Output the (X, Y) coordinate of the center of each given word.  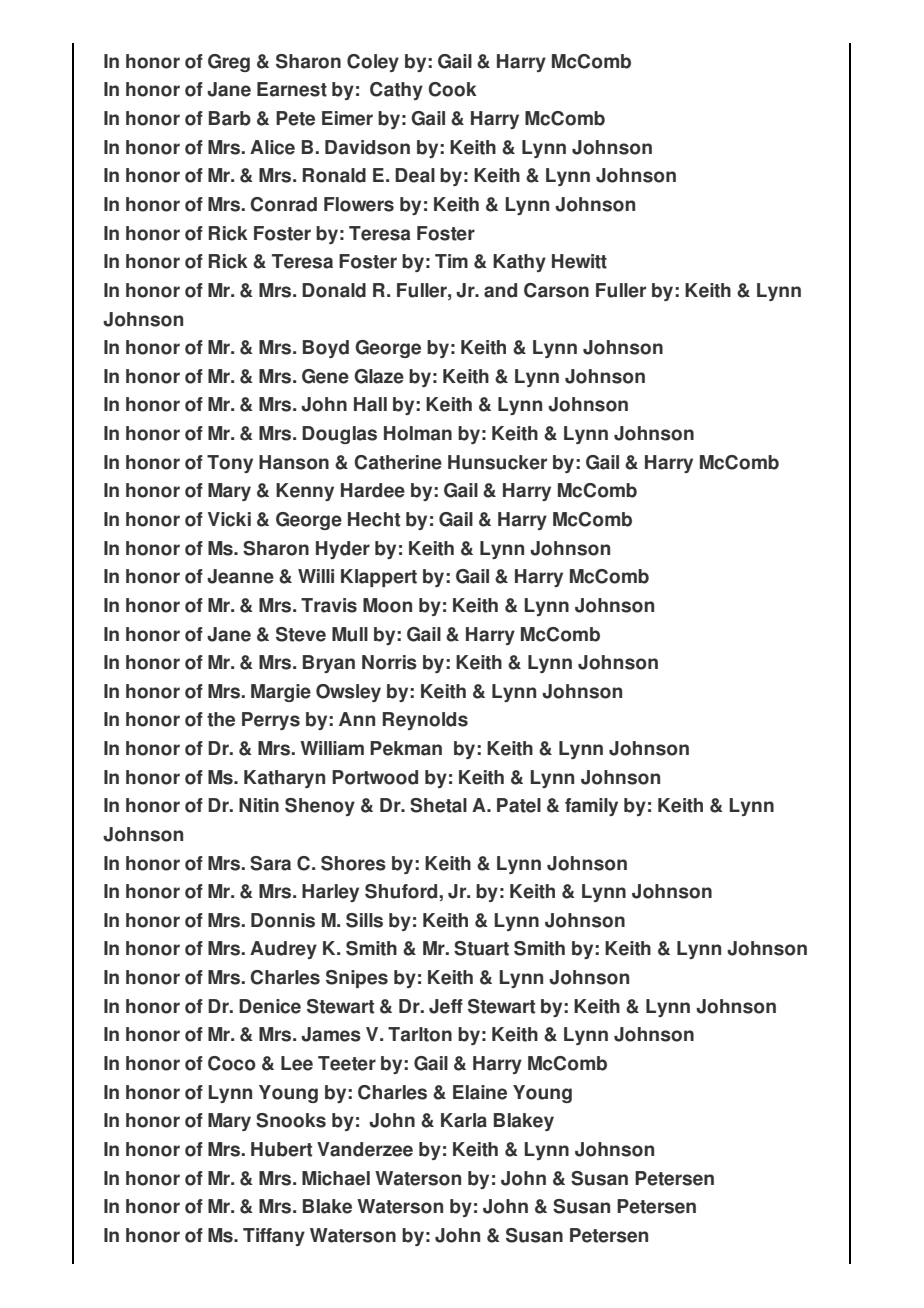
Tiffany (274, 1237)
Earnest (292, 89)
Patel (519, 805)
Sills (364, 920)
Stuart (481, 948)
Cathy (396, 91)
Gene (325, 376)
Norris (389, 662)
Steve (301, 634)
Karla (464, 1120)
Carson (556, 290)
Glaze (379, 376)
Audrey (283, 950)
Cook (452, 89)
